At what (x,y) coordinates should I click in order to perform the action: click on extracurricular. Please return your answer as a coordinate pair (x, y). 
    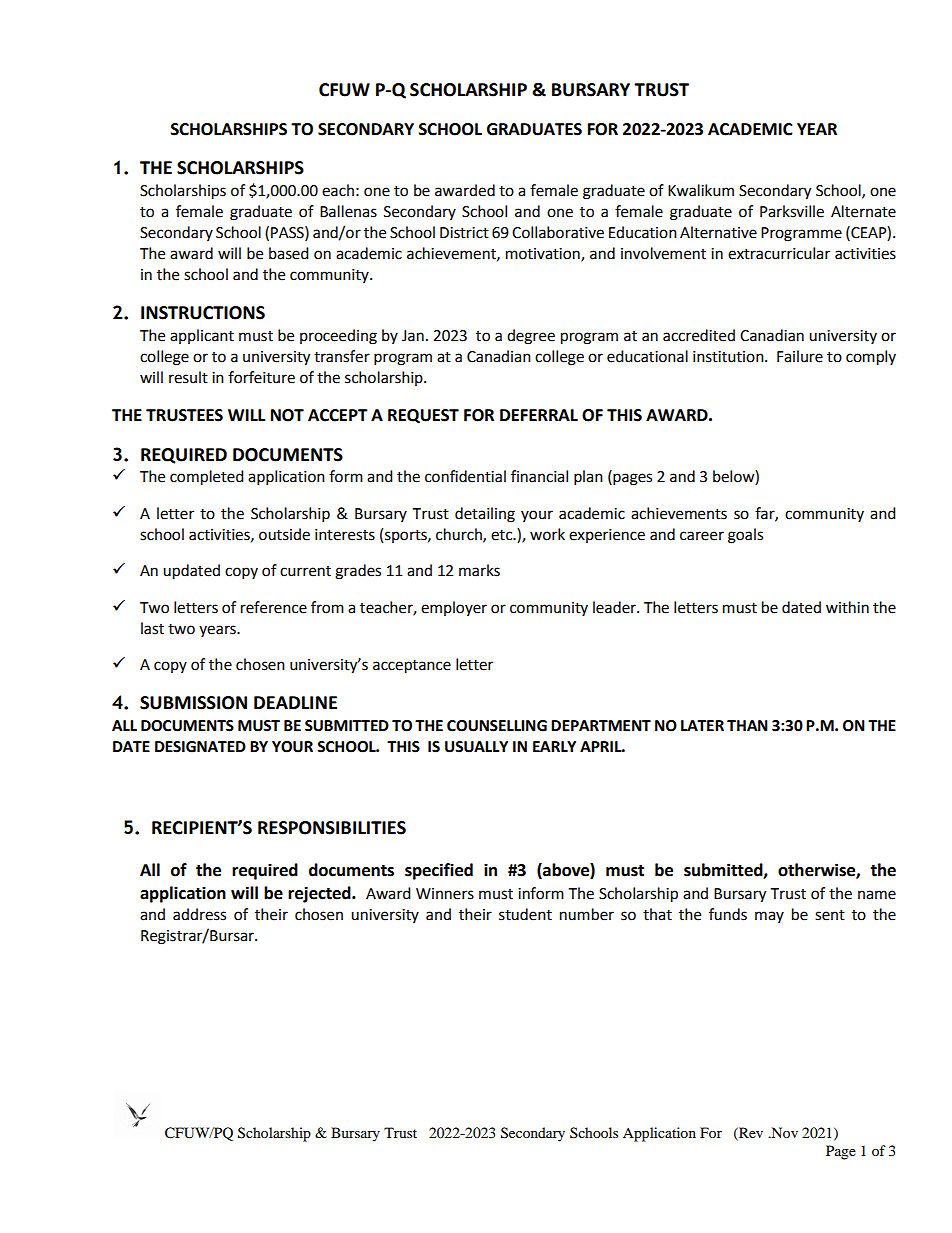
    Looking at the image, I should click on (779, 253).
